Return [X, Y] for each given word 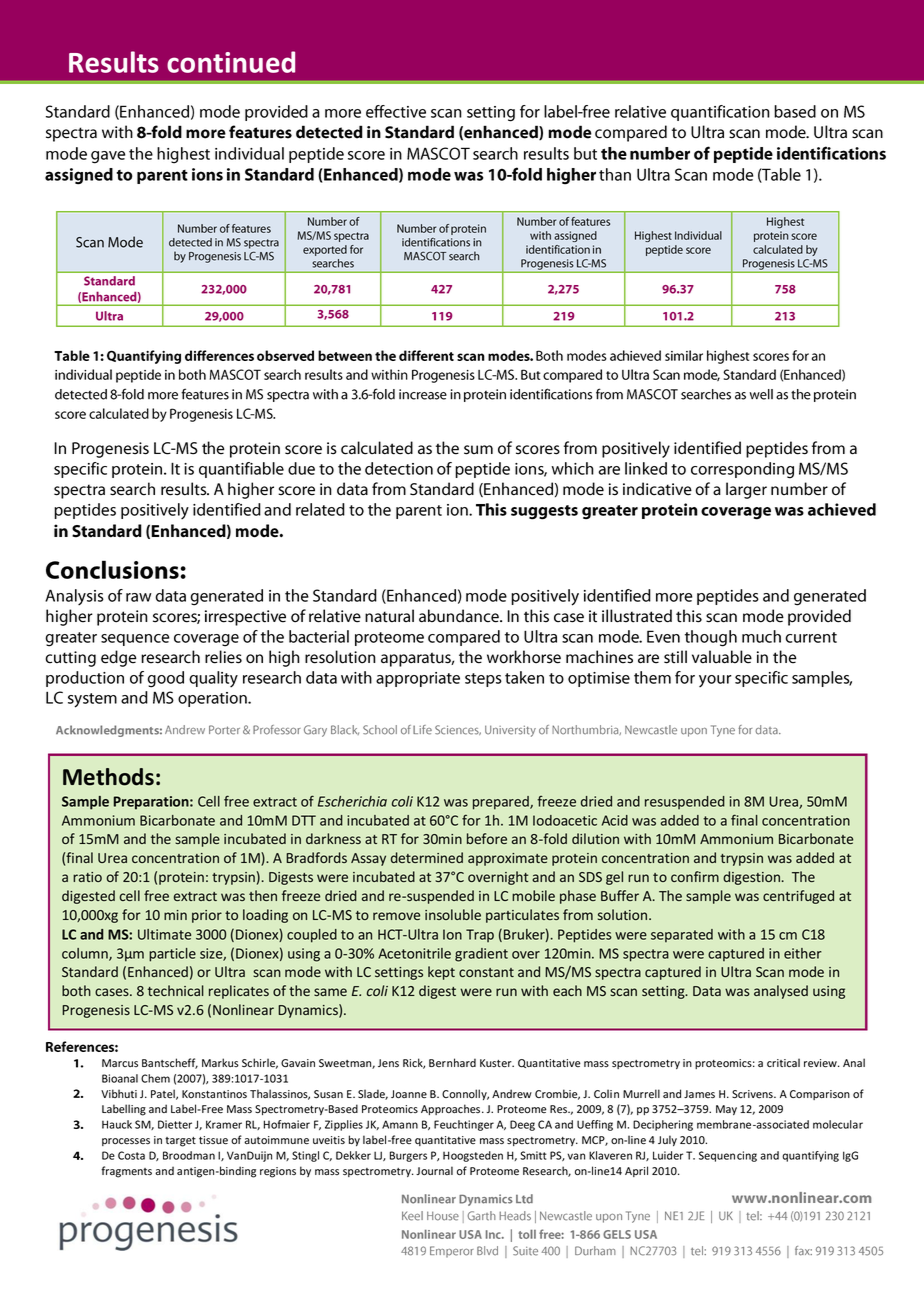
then [263, 895]
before [487, 838]
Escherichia [352, 801]
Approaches [452, 1109]
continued [231, 62]
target [180, 1142]
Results [114, 62]
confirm [695, 876]
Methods [108, 777]
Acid [615, 820]
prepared [502, 803]
